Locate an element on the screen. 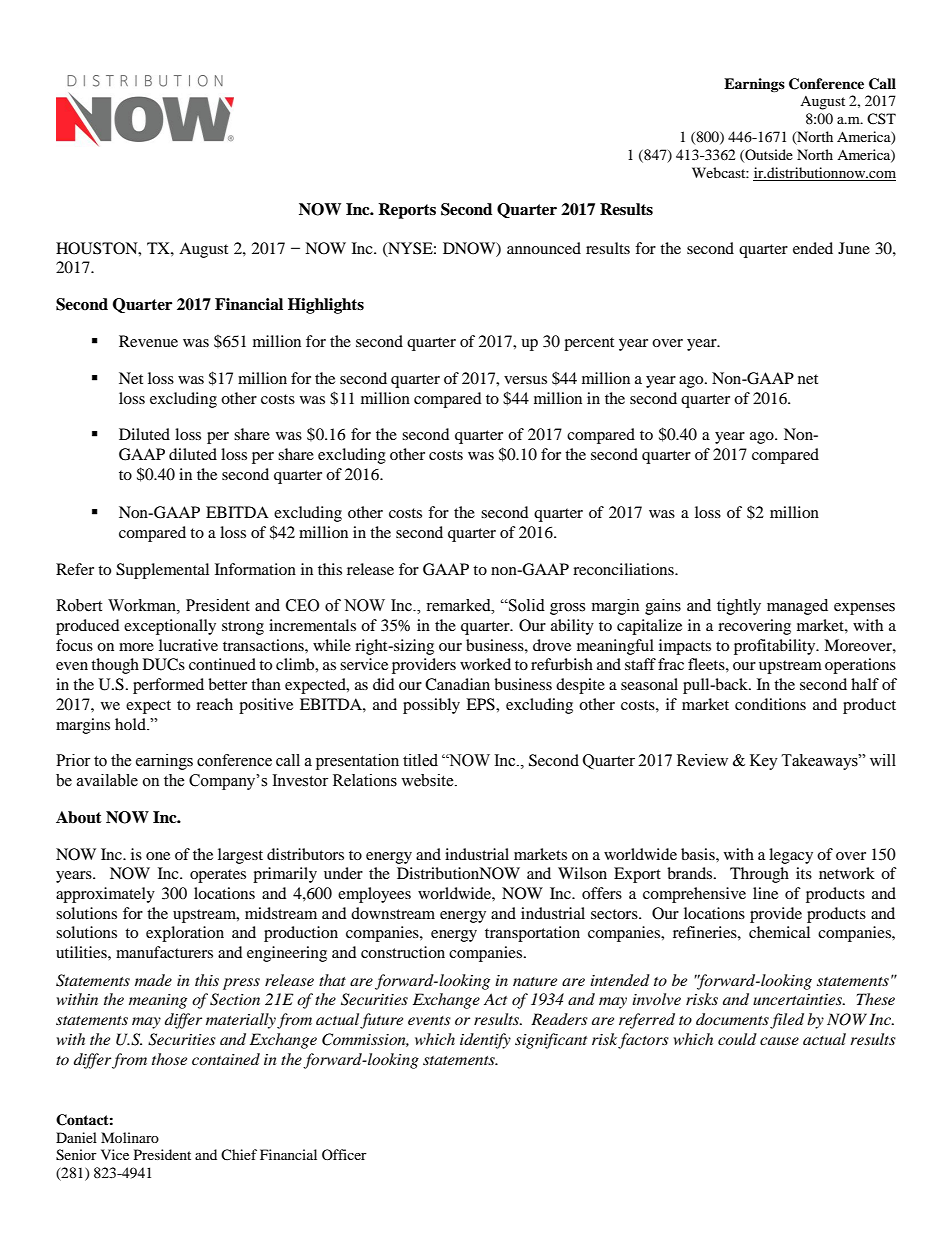 This screenshot has height=1233, width=952. Supplemental is located at coordinates (162, 571).
